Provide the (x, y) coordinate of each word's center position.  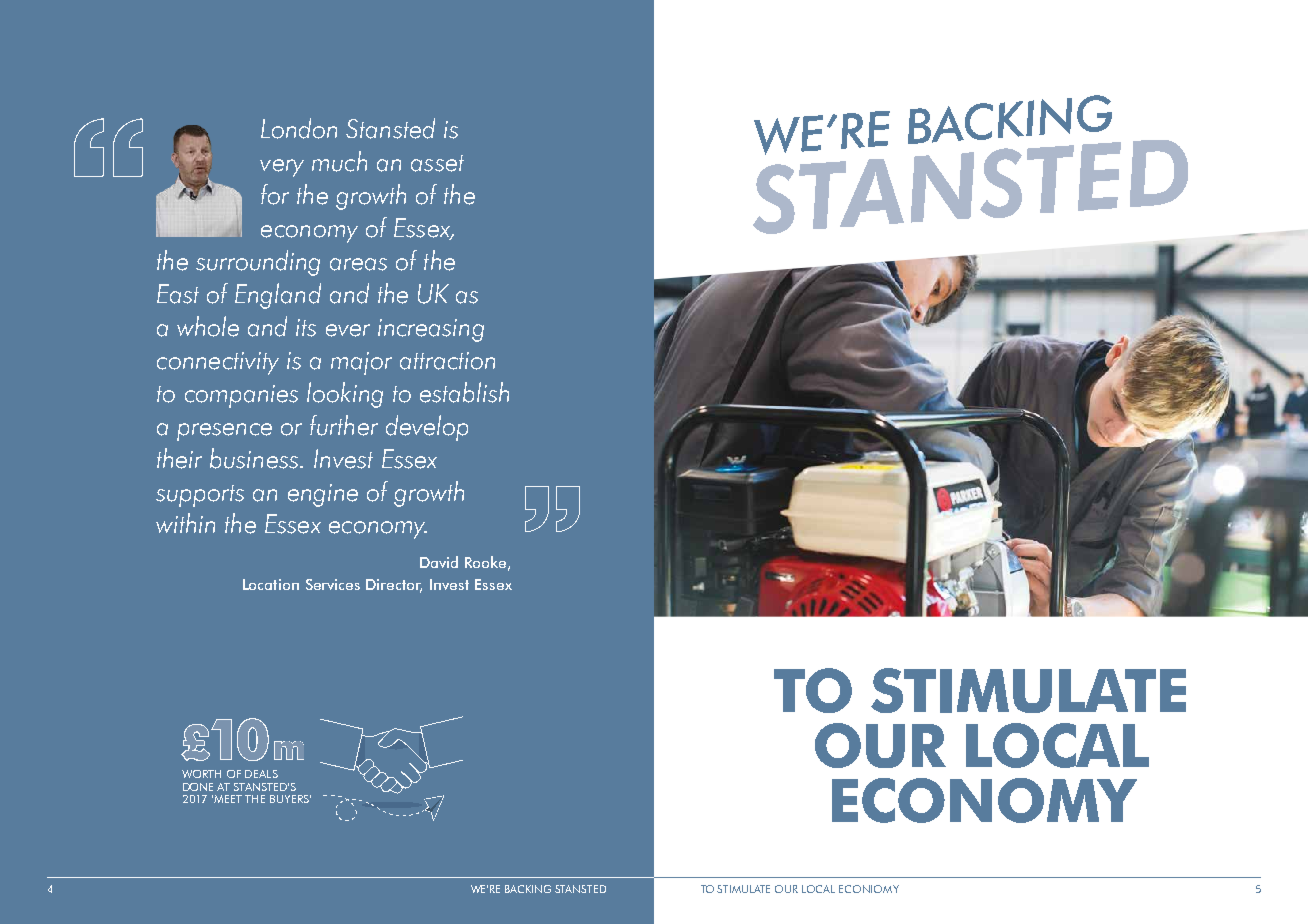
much (339, 161)
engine (323, 495)
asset (437, 163)
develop (427, 428)
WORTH (201, 774)
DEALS (261, 774)
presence (224, 432)
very (282, 168)
